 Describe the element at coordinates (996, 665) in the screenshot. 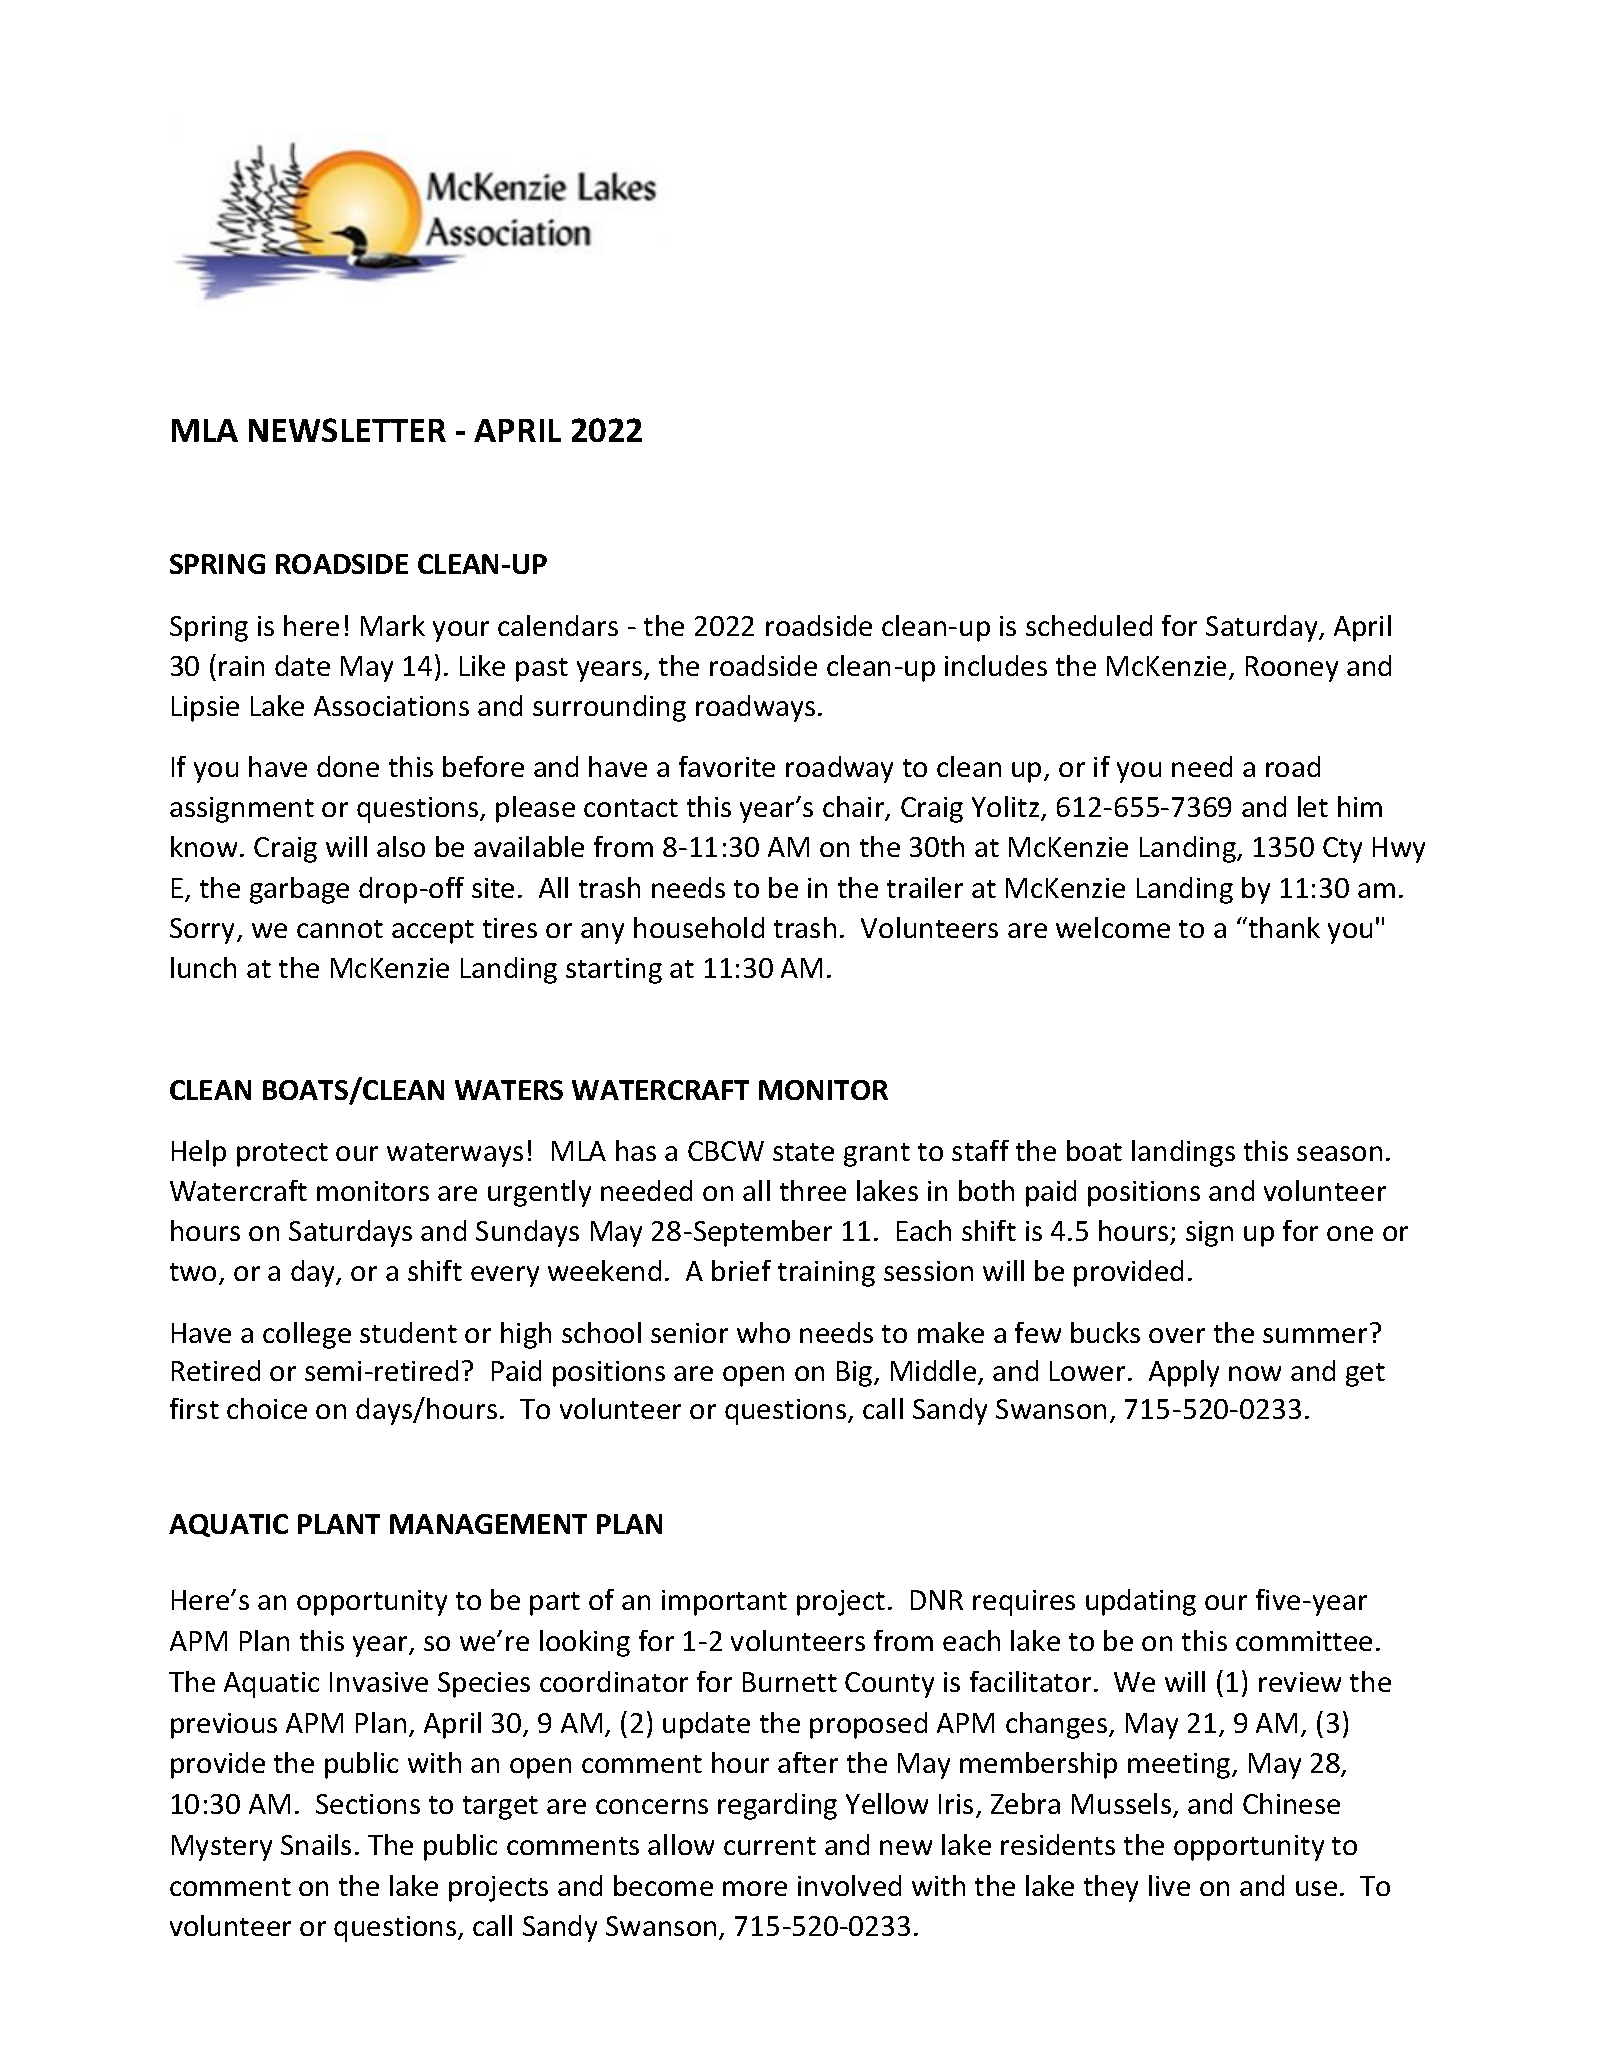

I see `includes` at that location.
